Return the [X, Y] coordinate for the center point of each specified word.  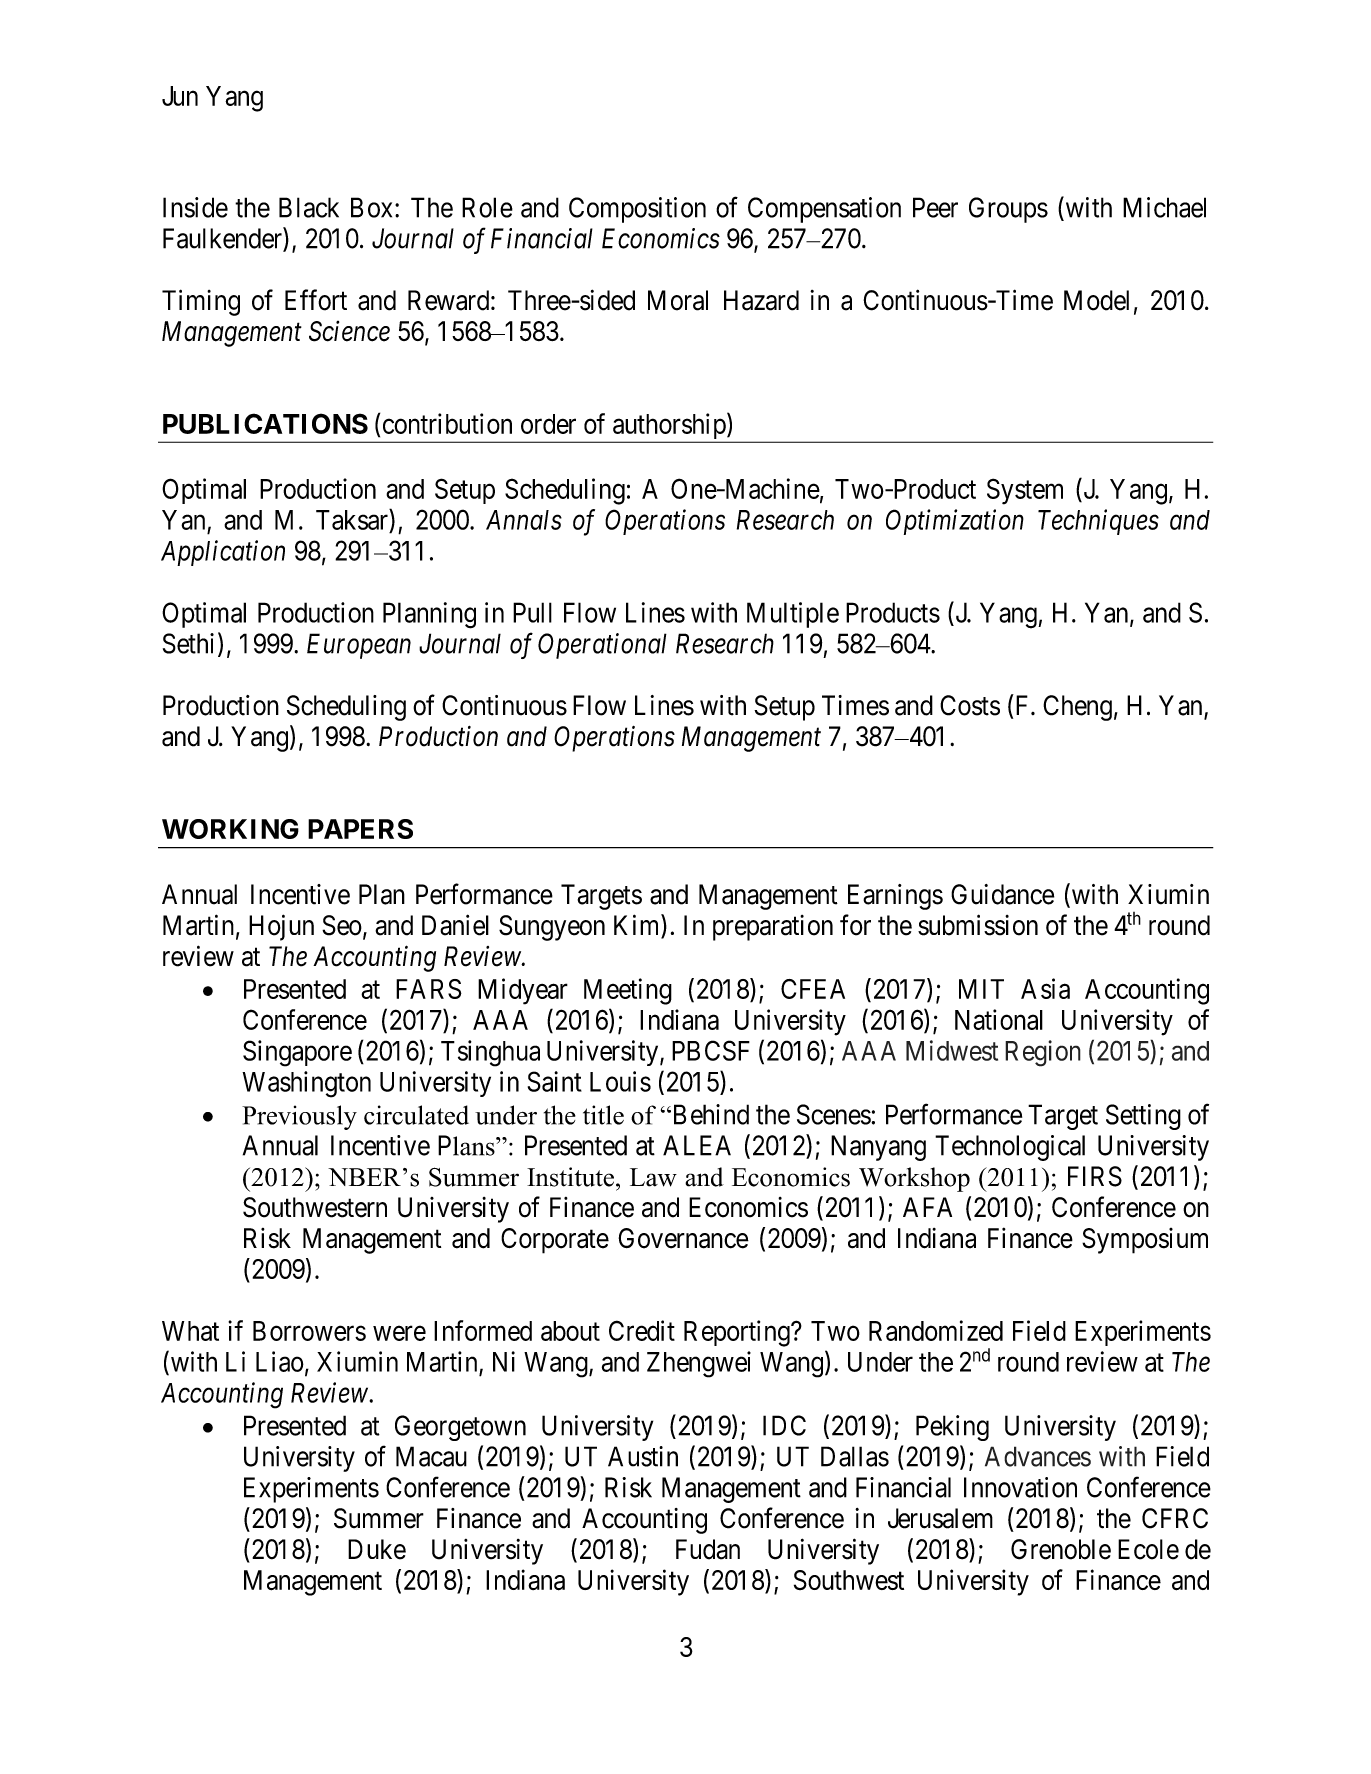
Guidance [1002, 894]
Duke [377, 1549]
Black [309, 207]
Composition [637, 210]
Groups [1008, 210]
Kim [638, 924]
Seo [342, 925]
